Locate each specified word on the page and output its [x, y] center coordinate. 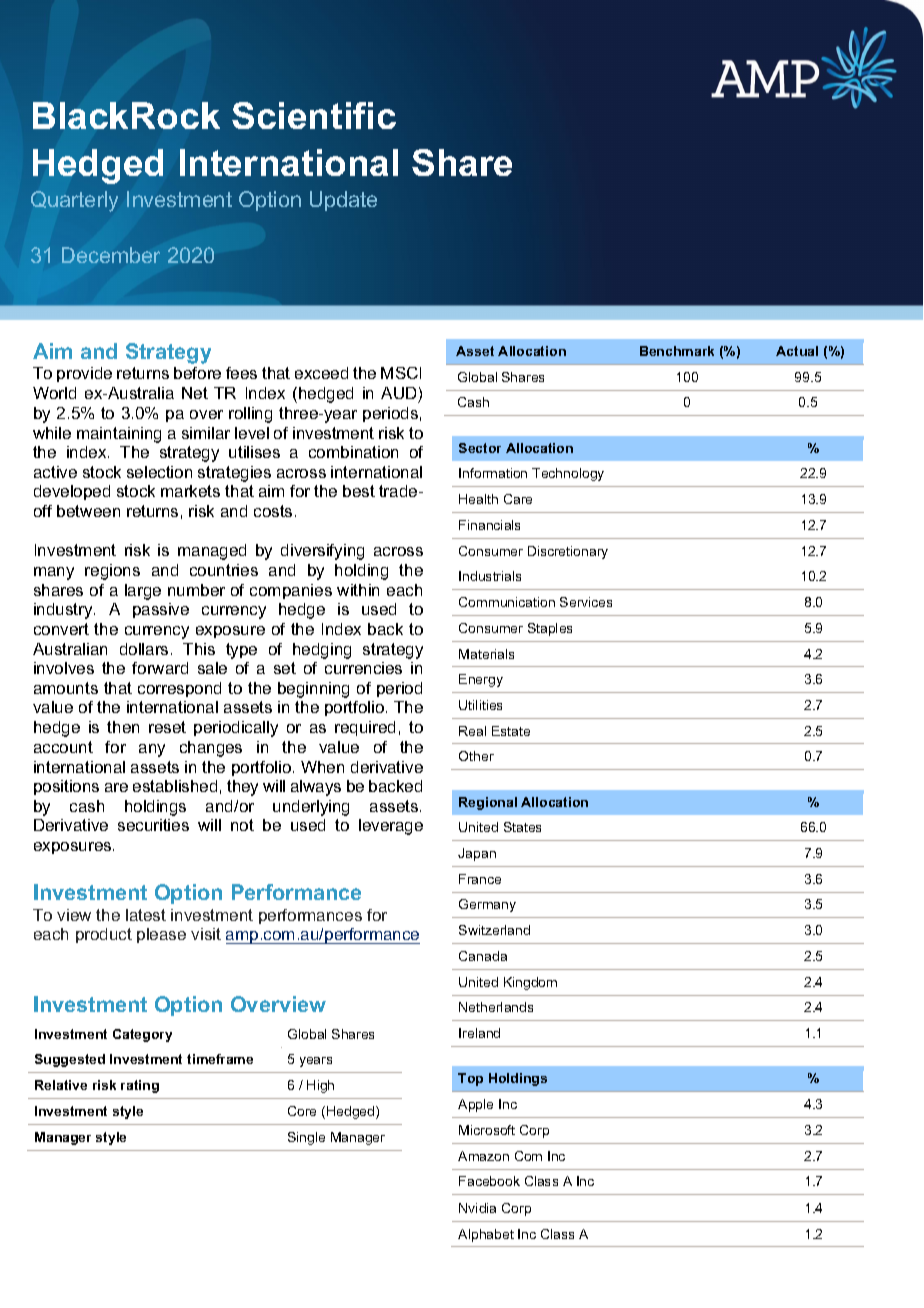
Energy [481, 680]
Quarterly [74, 201]
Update [343, 201]
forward [160, 668]
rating [140, 1086]
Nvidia [477, 1208]
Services [586, 602]
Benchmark [677, 351]
